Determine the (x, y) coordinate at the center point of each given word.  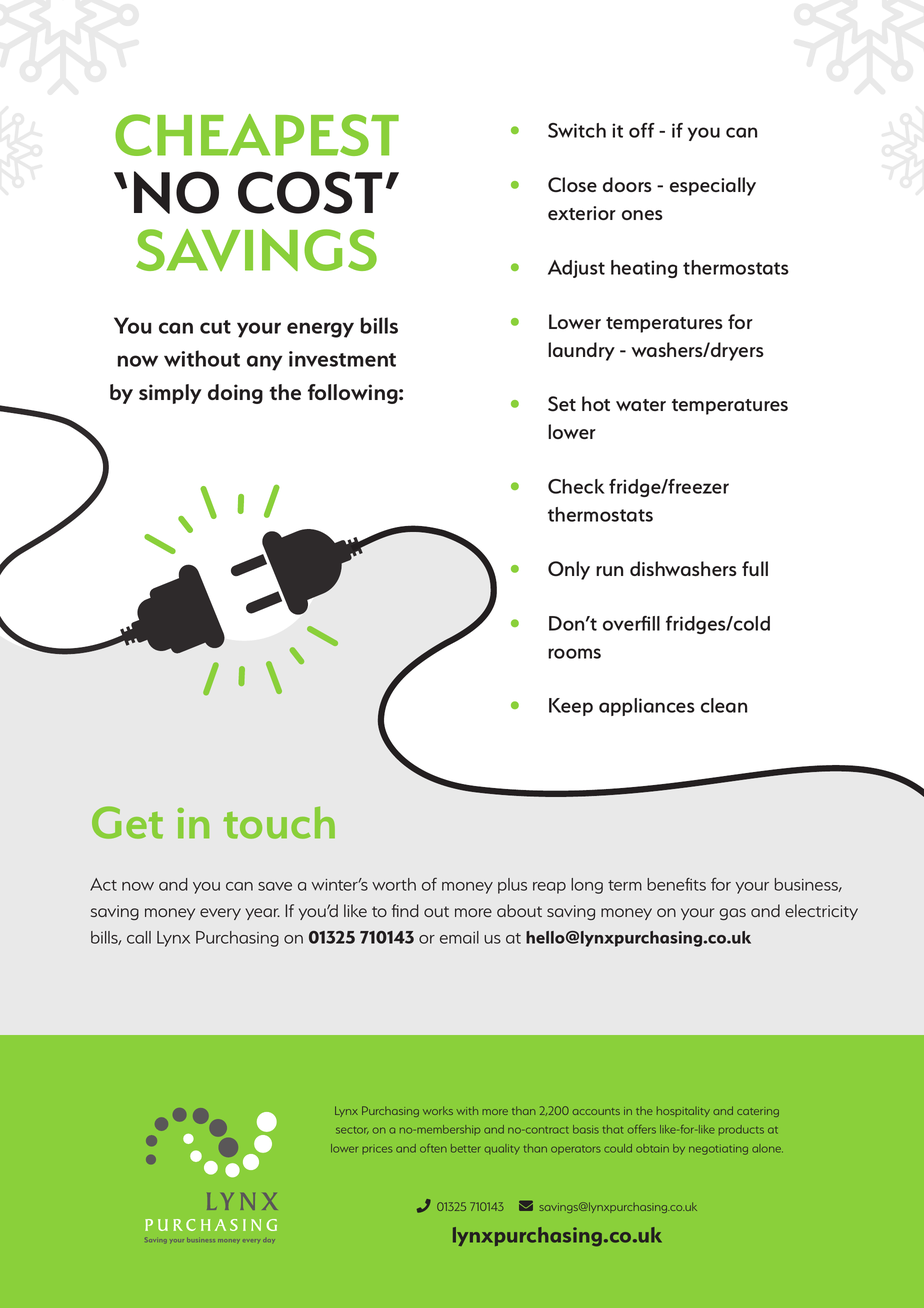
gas (732, 914)
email (459, 937)
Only (569, 570)
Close (572, 184)
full (755, 568)
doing (235, 394)
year (262, 914)
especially (713, 186)
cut (215, 327)
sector (352, 1130)
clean (724, 705)
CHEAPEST (257, 135)
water (641, 405)
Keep (571, 707)
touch (279, 822)
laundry (581, 351)
